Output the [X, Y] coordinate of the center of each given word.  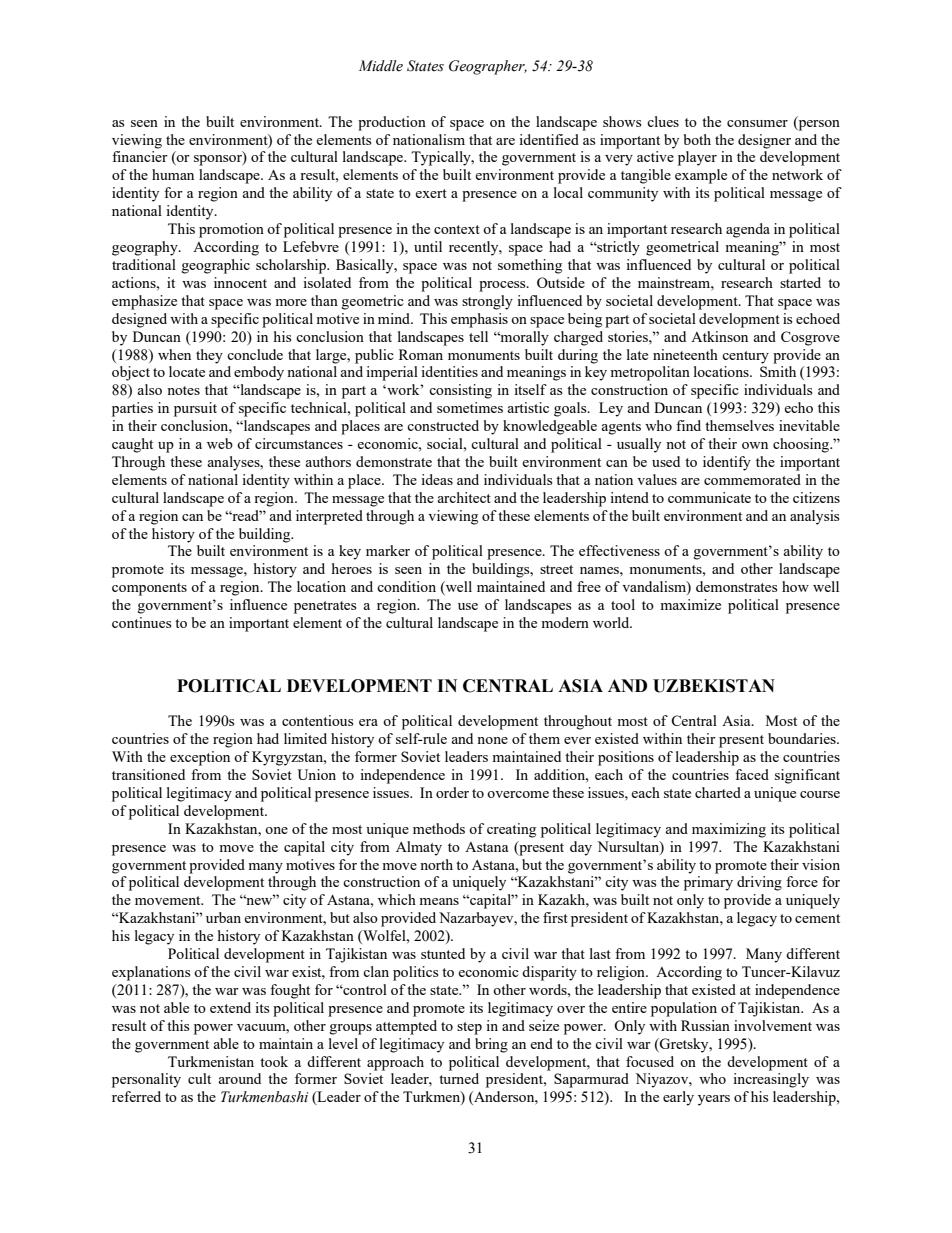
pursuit [195, 409]
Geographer [488, 67]
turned [459, 1078]
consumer [757, 123]
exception [200, 758]
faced [752, 774]
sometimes [470, 407]
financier [140, 156]
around [239, 1078]
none [492, 740]
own [755, 445]
